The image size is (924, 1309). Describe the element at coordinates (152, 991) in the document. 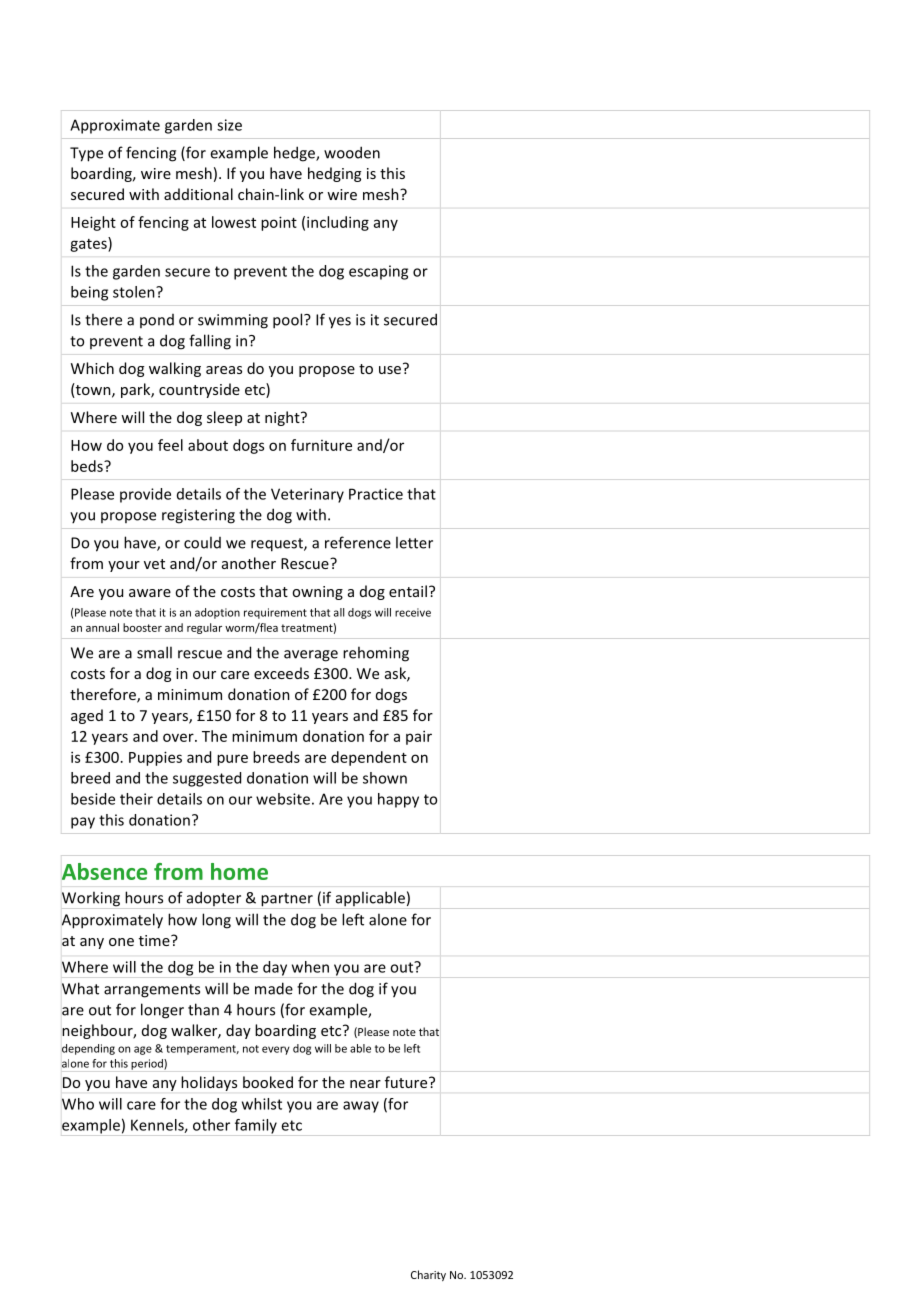

I see `arrangements` at that location.
